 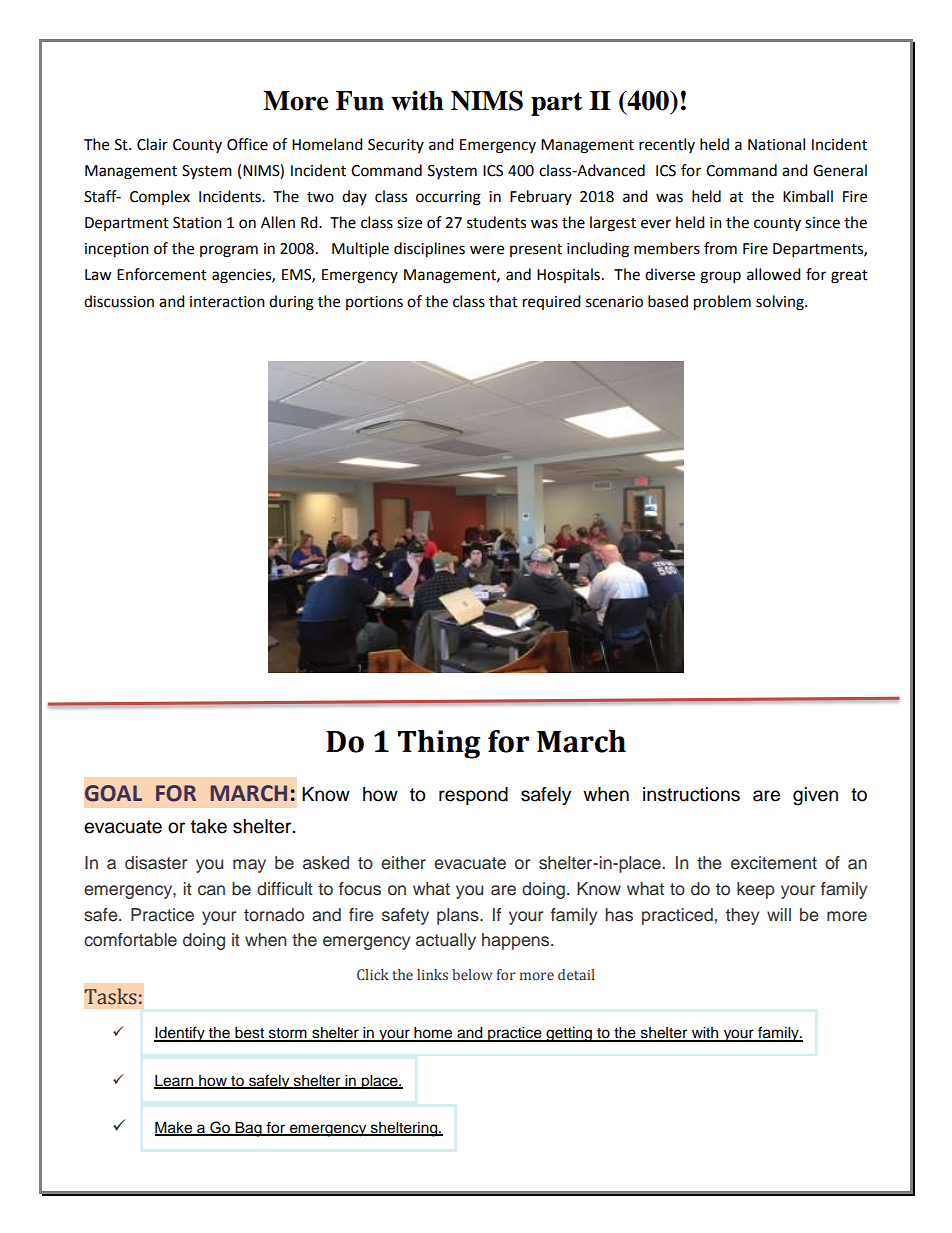 I want to click on solving, so click(x=781, y=303).
